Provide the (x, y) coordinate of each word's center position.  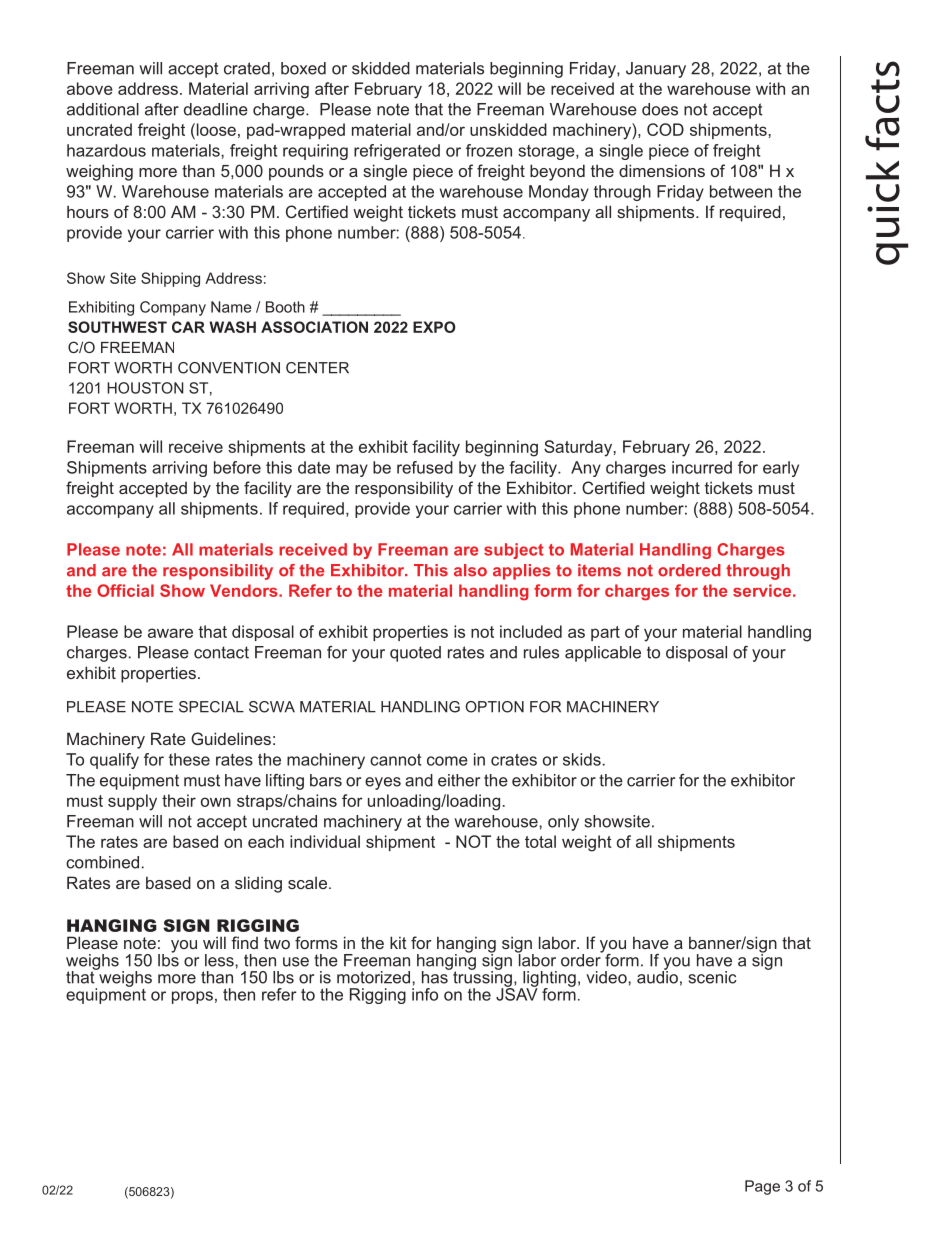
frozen (489, 150)
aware (170, 633)
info (425, 993)
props (192, 997)
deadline (216, 109)
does (660, 109)
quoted (415, 654)
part (605, 633)
